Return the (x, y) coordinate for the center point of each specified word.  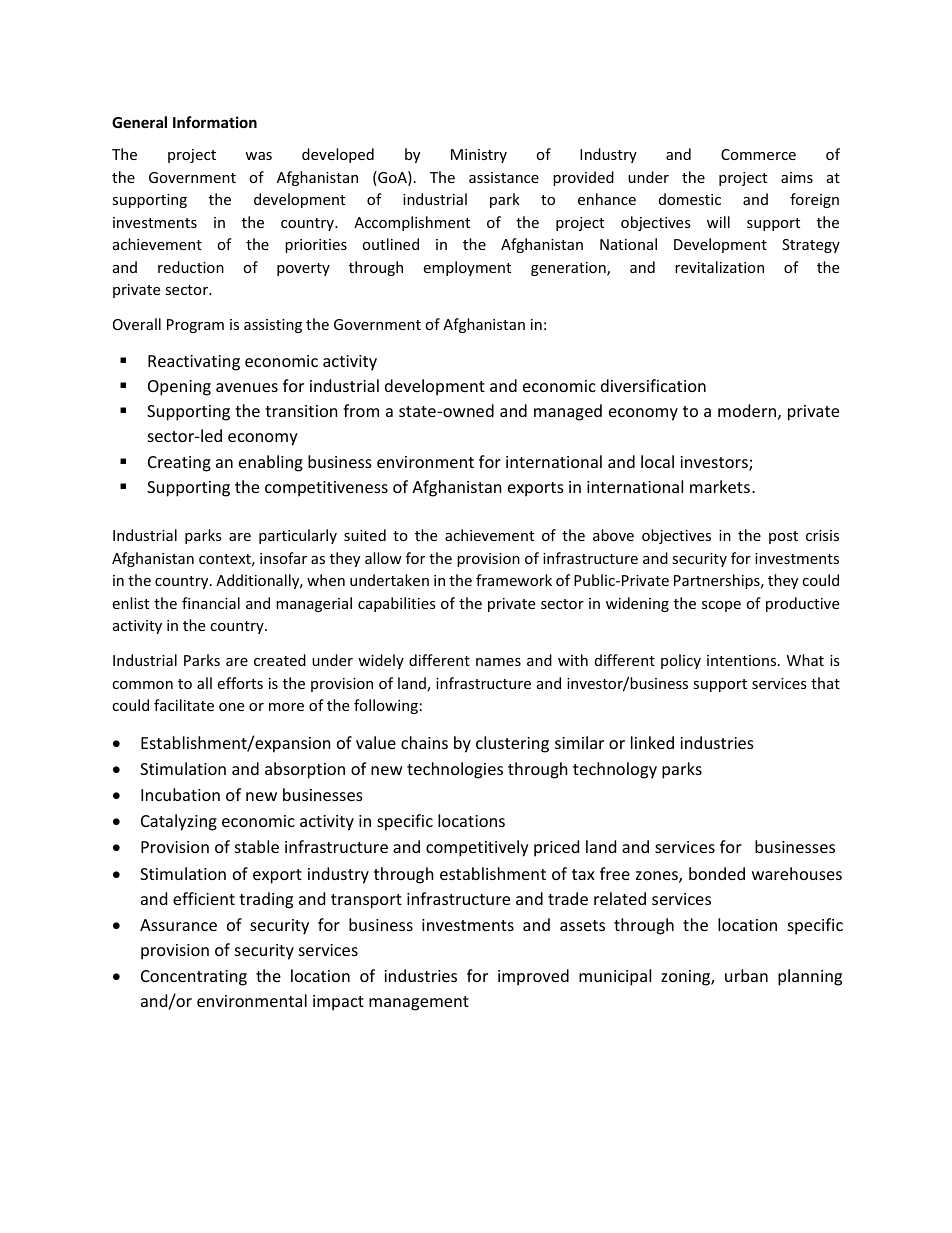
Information (215, 122)
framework (514, 580)
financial (211, 603)
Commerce (758, 154)
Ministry (479, 156)
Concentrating (194, 978)
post (783, 537)
